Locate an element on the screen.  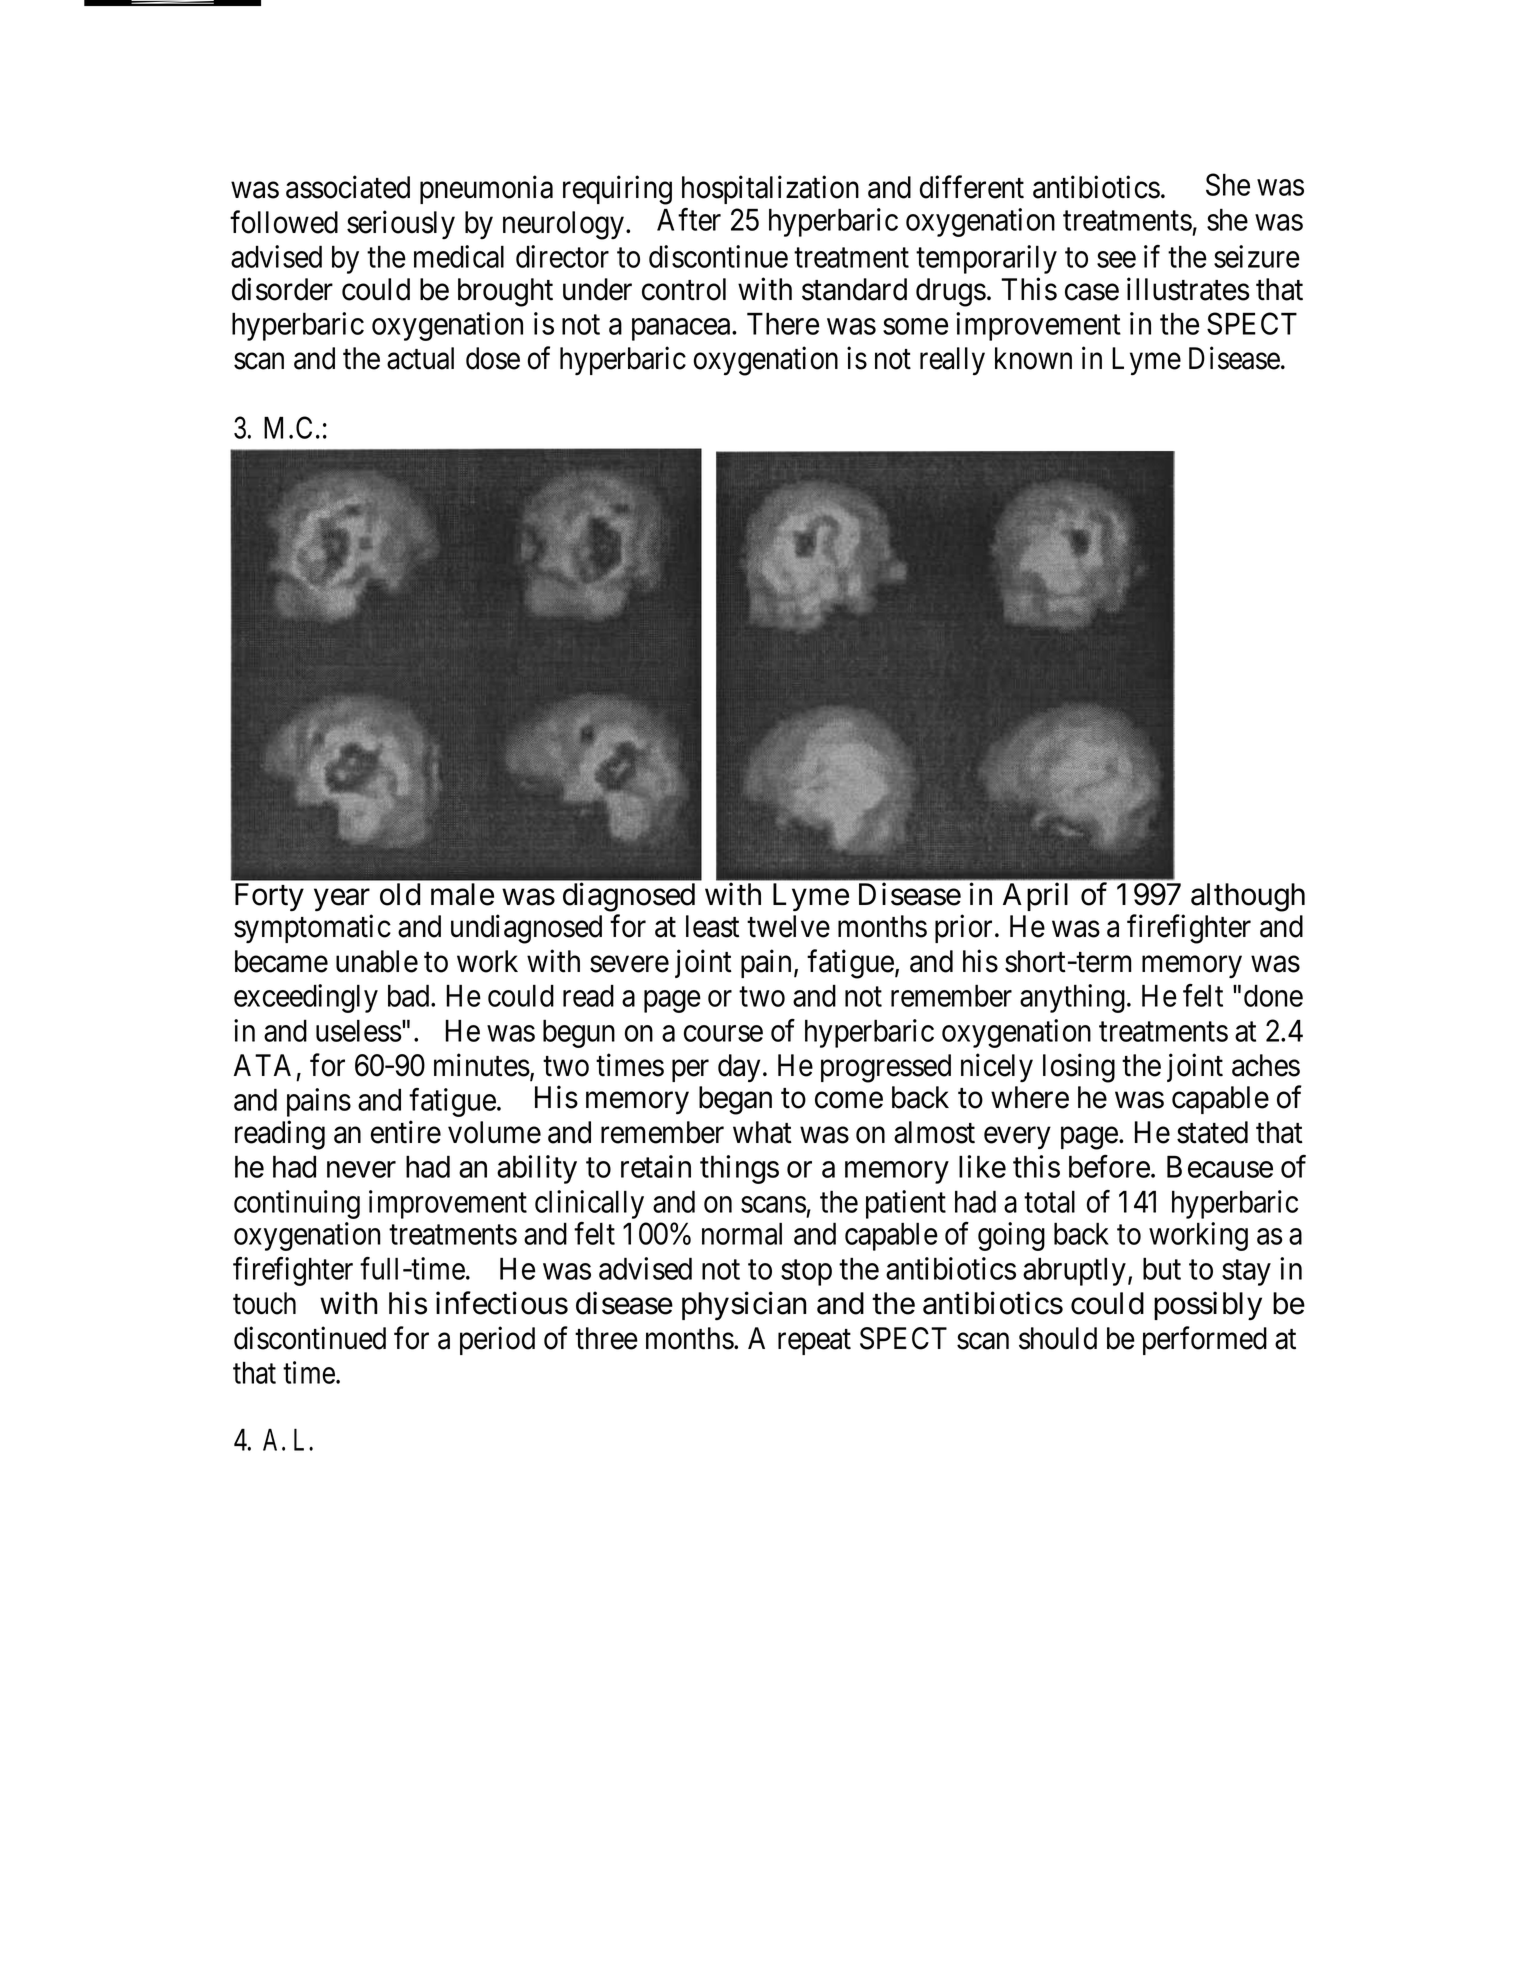
seriously is located at coordinates (401, 224).
